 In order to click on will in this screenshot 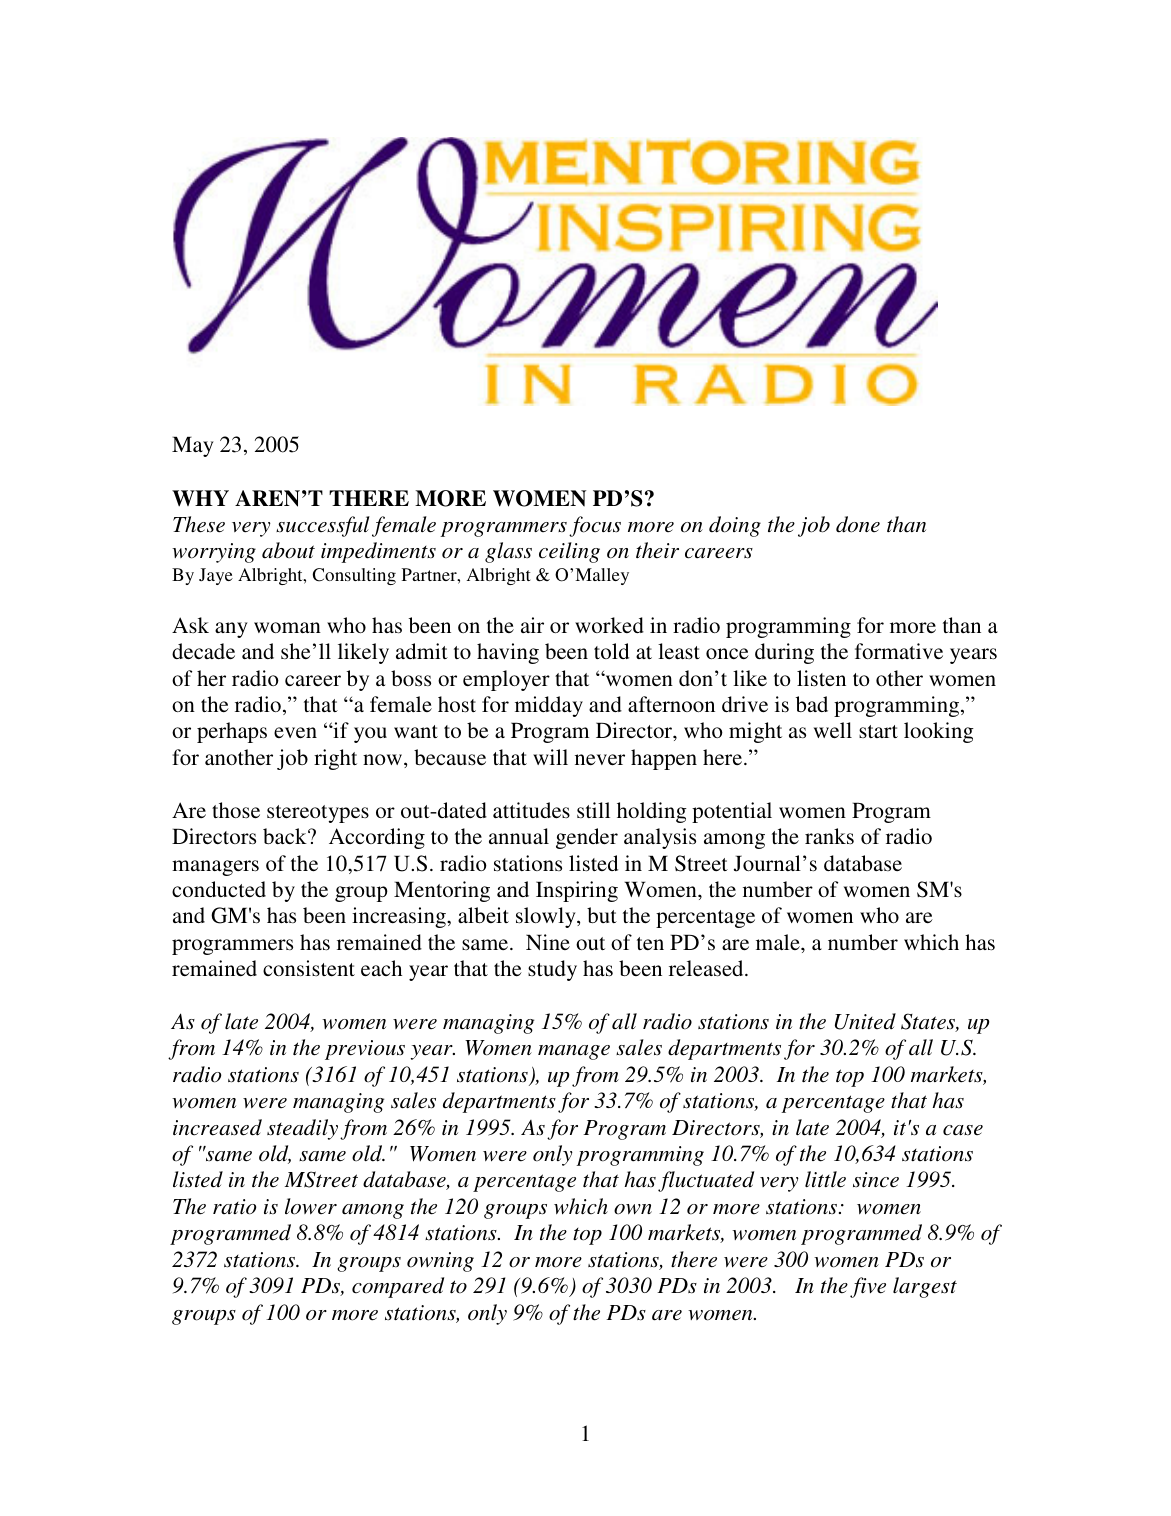, I will do `click(550, 757)`.
